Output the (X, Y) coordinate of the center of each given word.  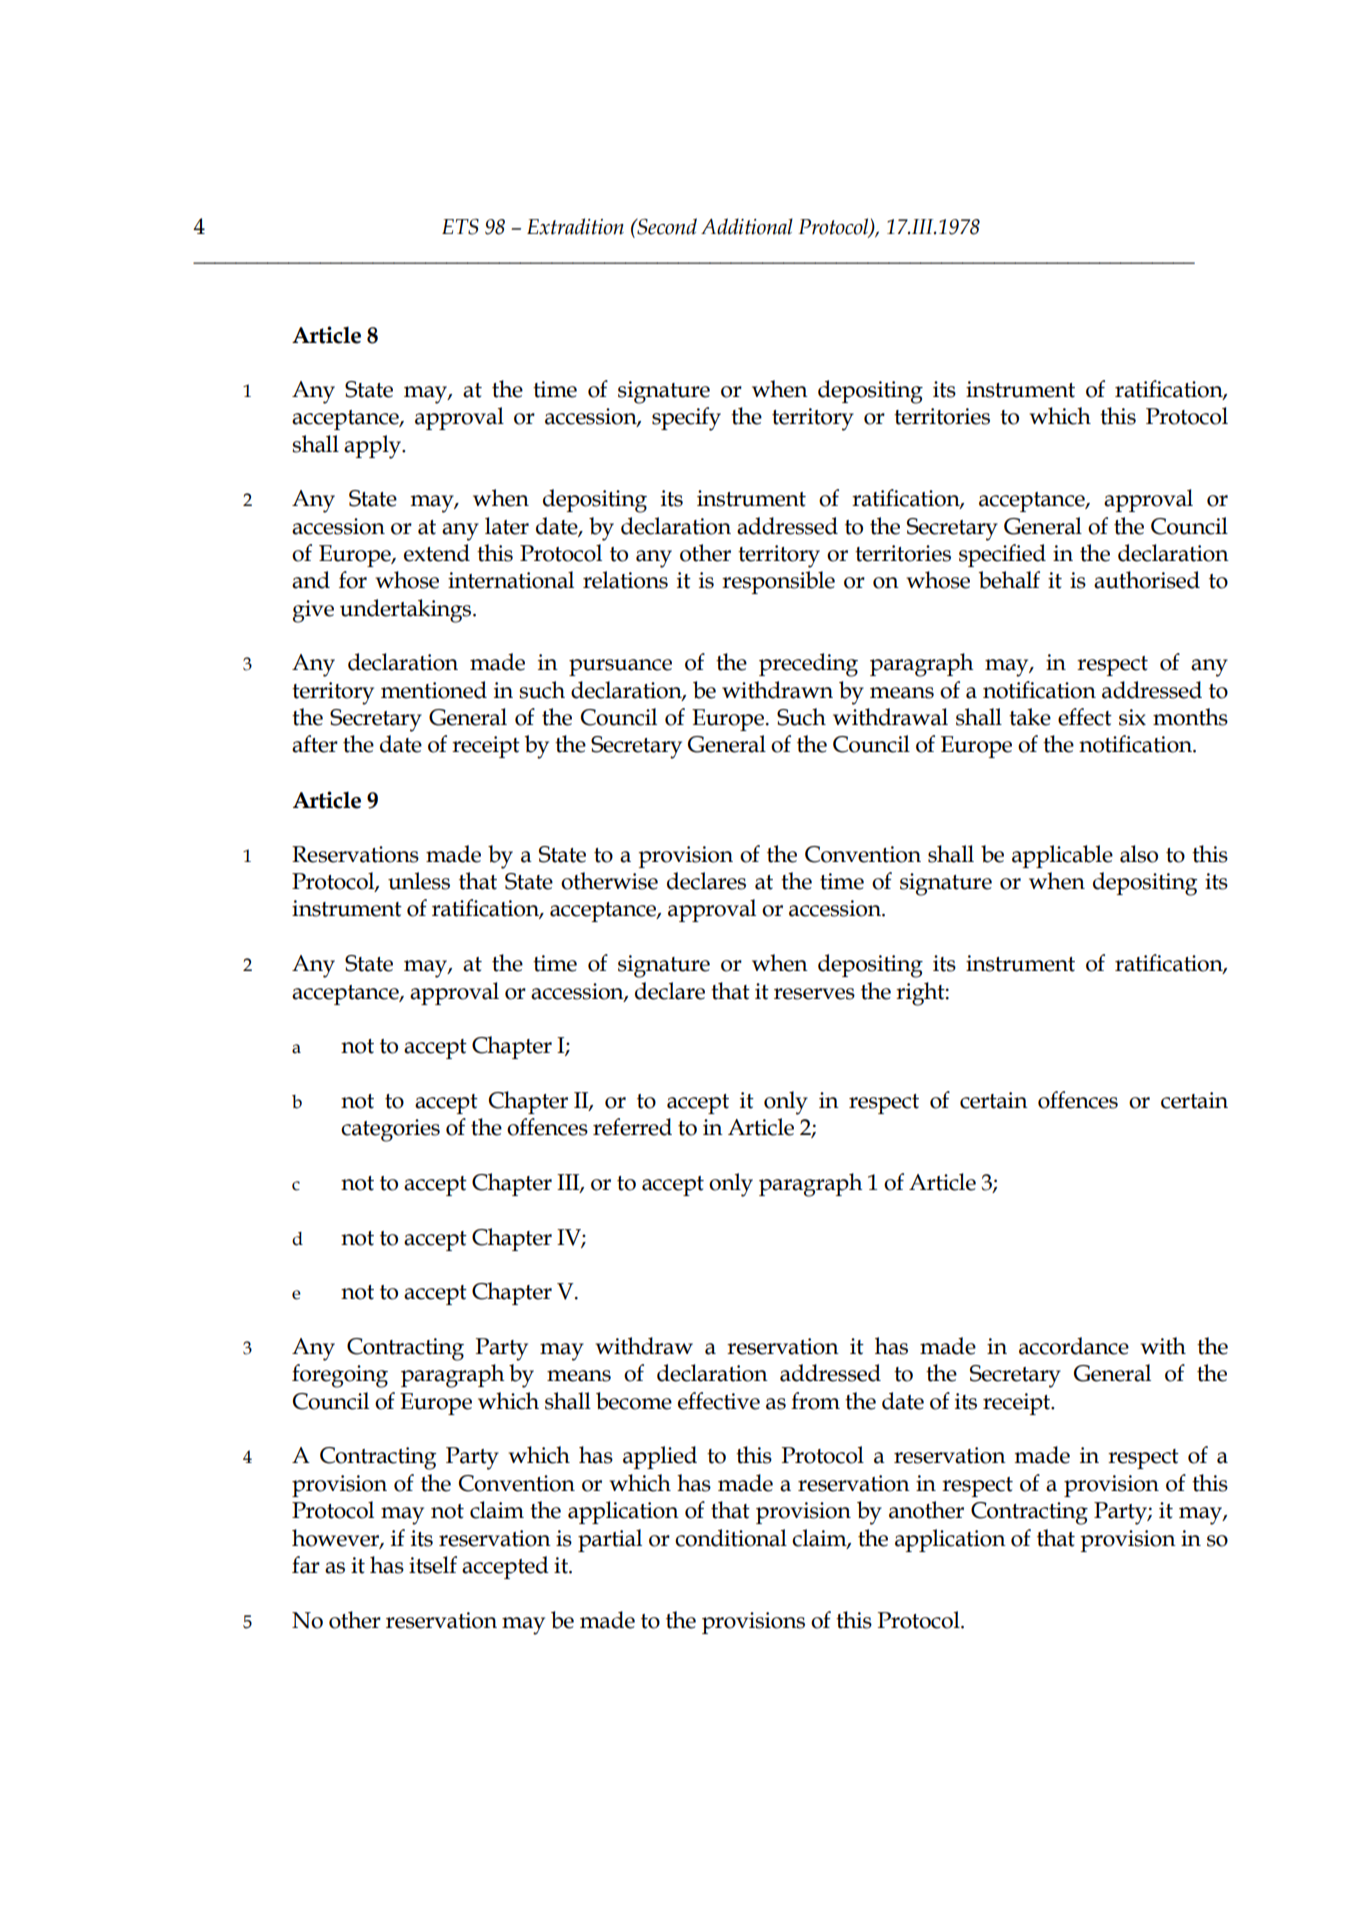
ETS (460, 227)
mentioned (434, 690)
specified (1002, 555)
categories (390, 1130)
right (921, 994)
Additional (747, 226)
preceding (808, 665)
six (1132, 717)
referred (632, 1127)
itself (433, 1565)
